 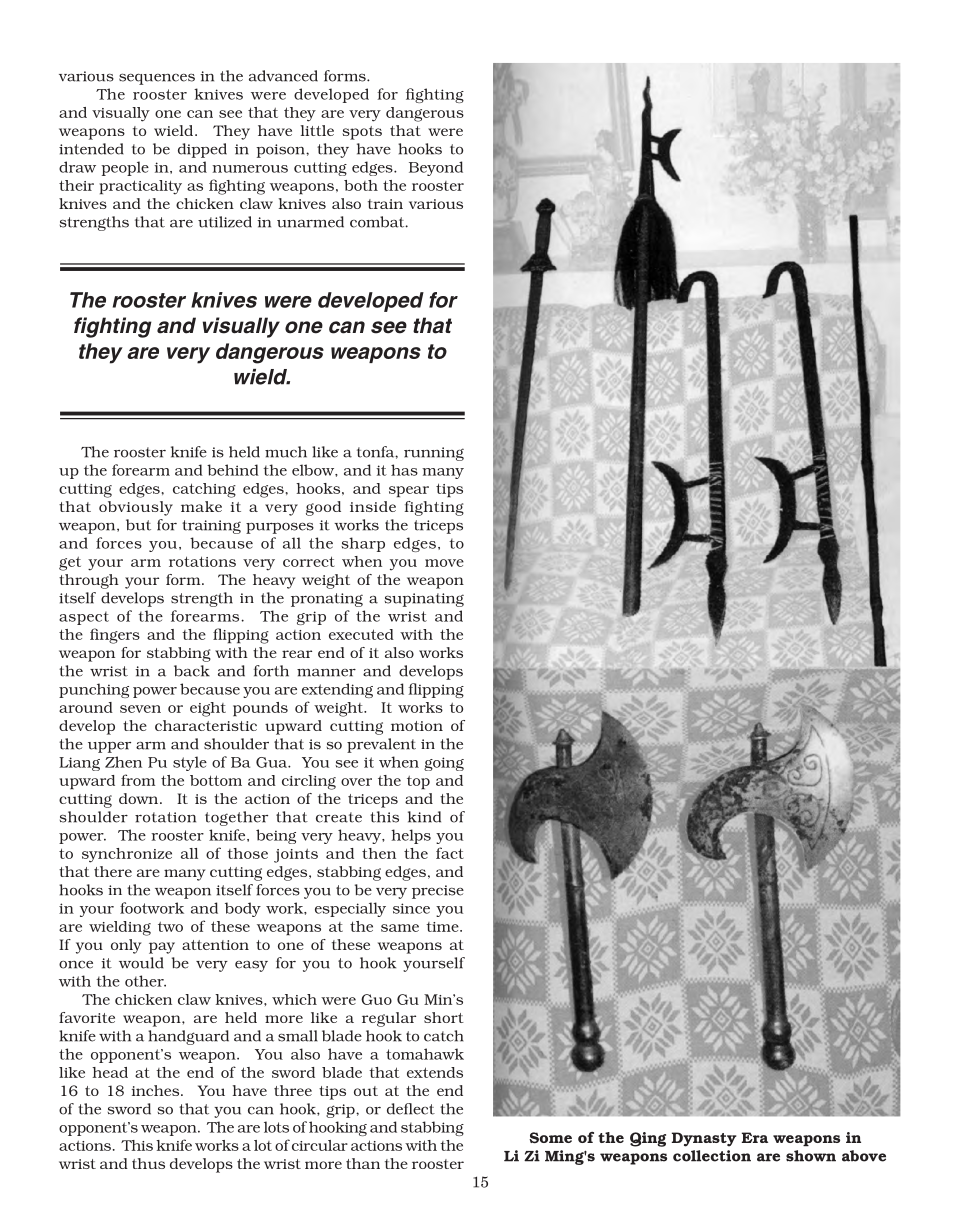 What do you see at coordinates (115, 636) in the screenshot?
I see `fingers` at bounding box center [115, 636].
